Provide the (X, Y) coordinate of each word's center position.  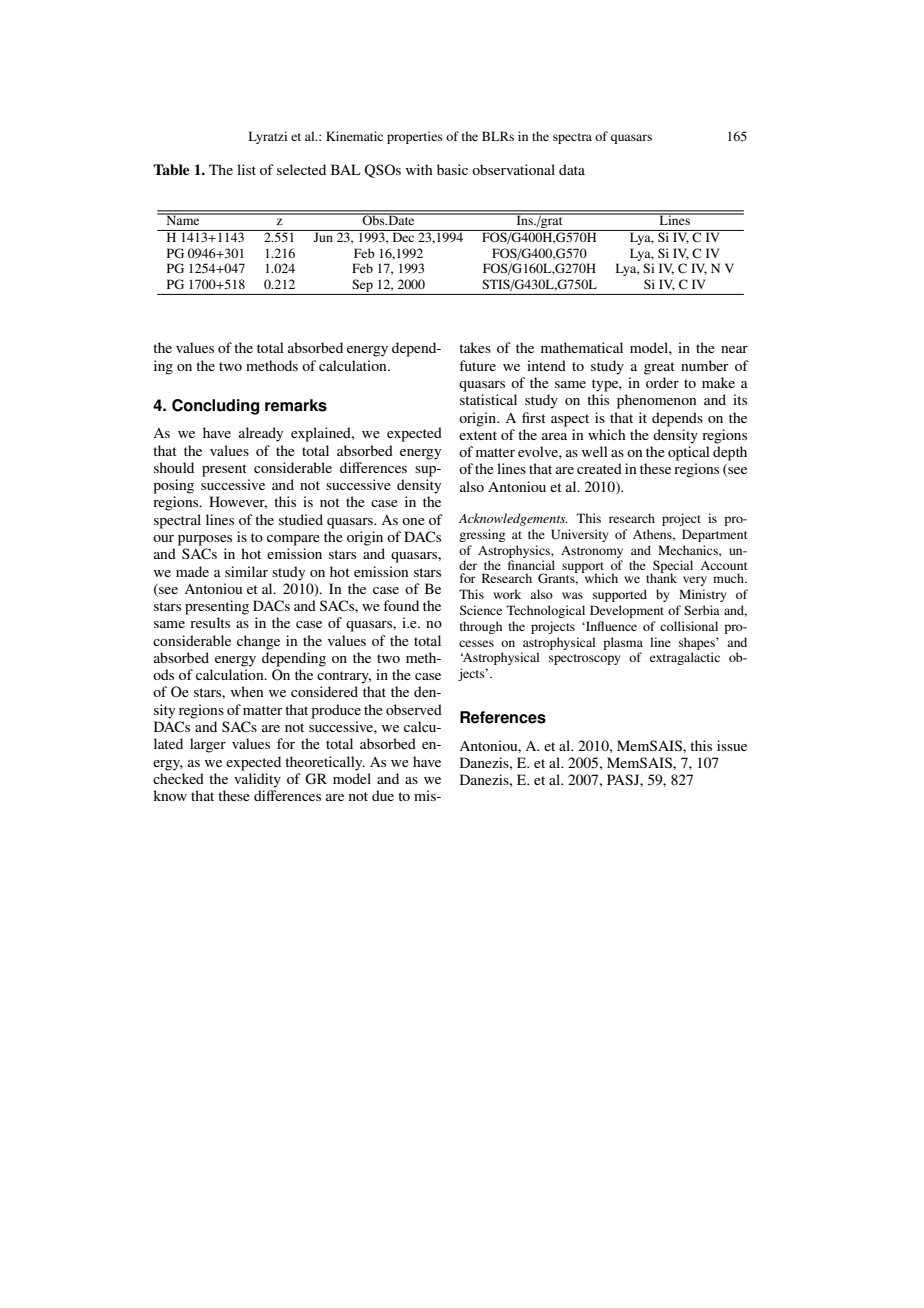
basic (452, 169)
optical (689, 453)
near (734, 349)
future (477, 365)
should (174, 467)
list (246, 169)
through (481, 627)
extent (478, 435)
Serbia (702, 610)
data (572, 169)
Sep (362, 287)
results (210, 622)
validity (257, 780)
